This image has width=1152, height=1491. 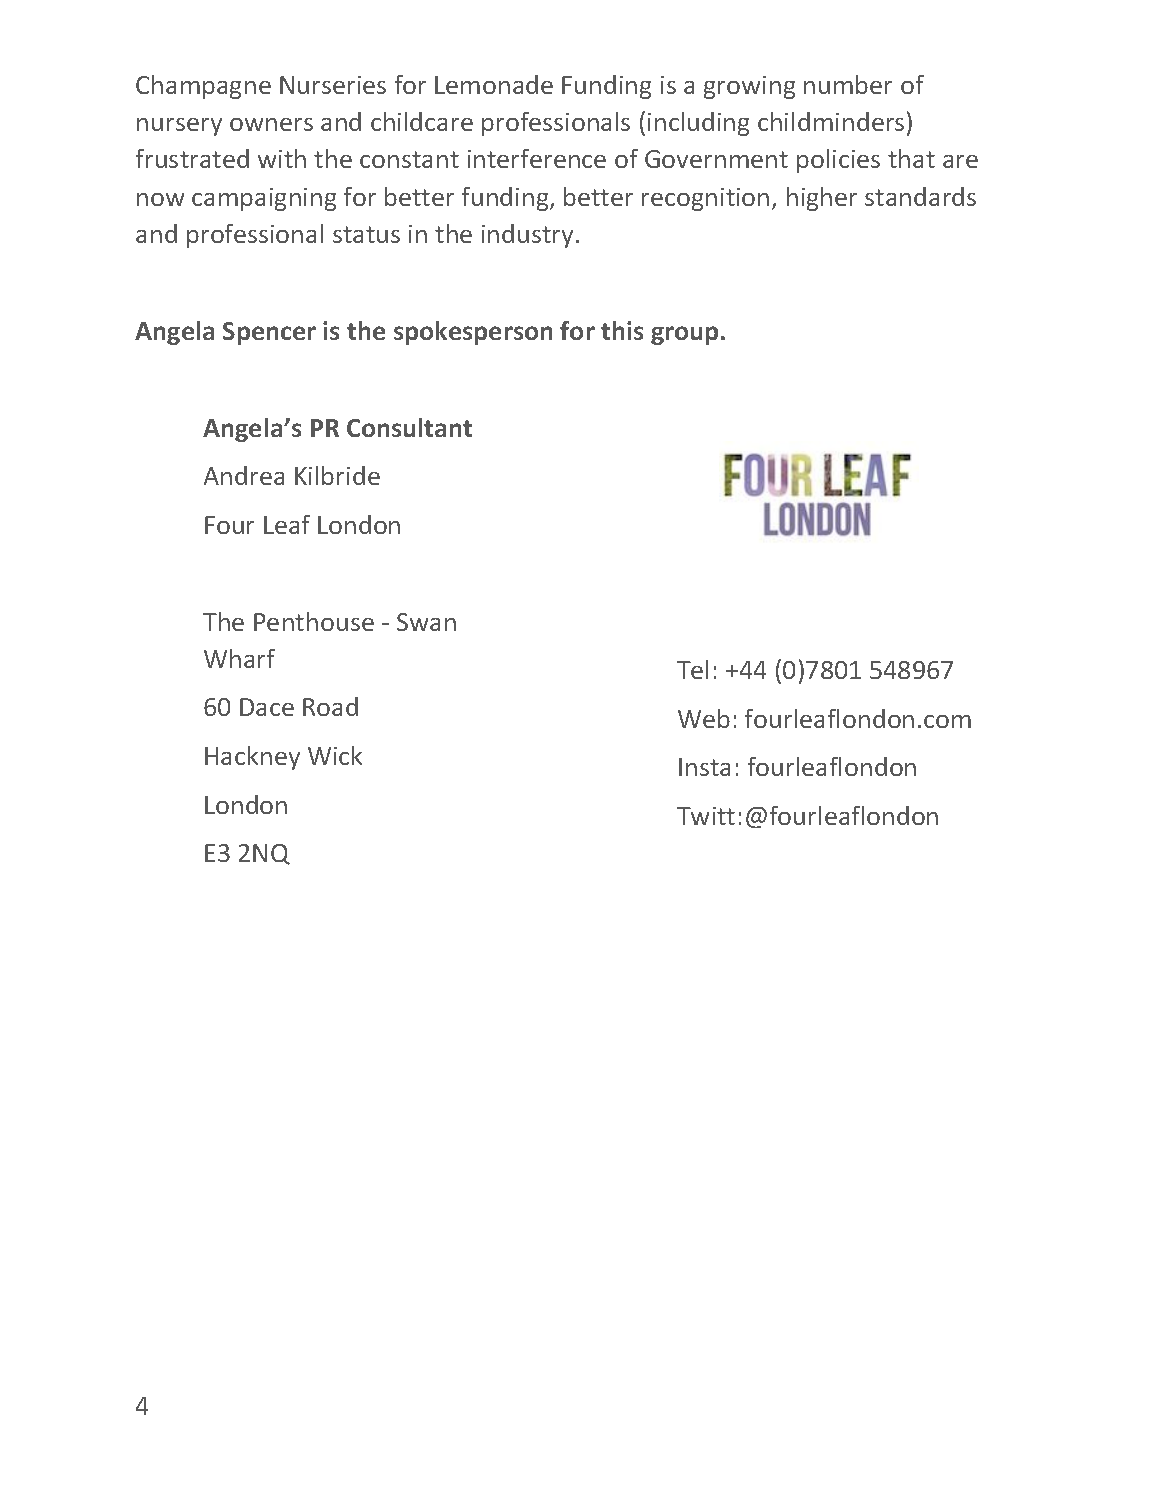 I want to click on Andrea, so click(x=244, y=475).
